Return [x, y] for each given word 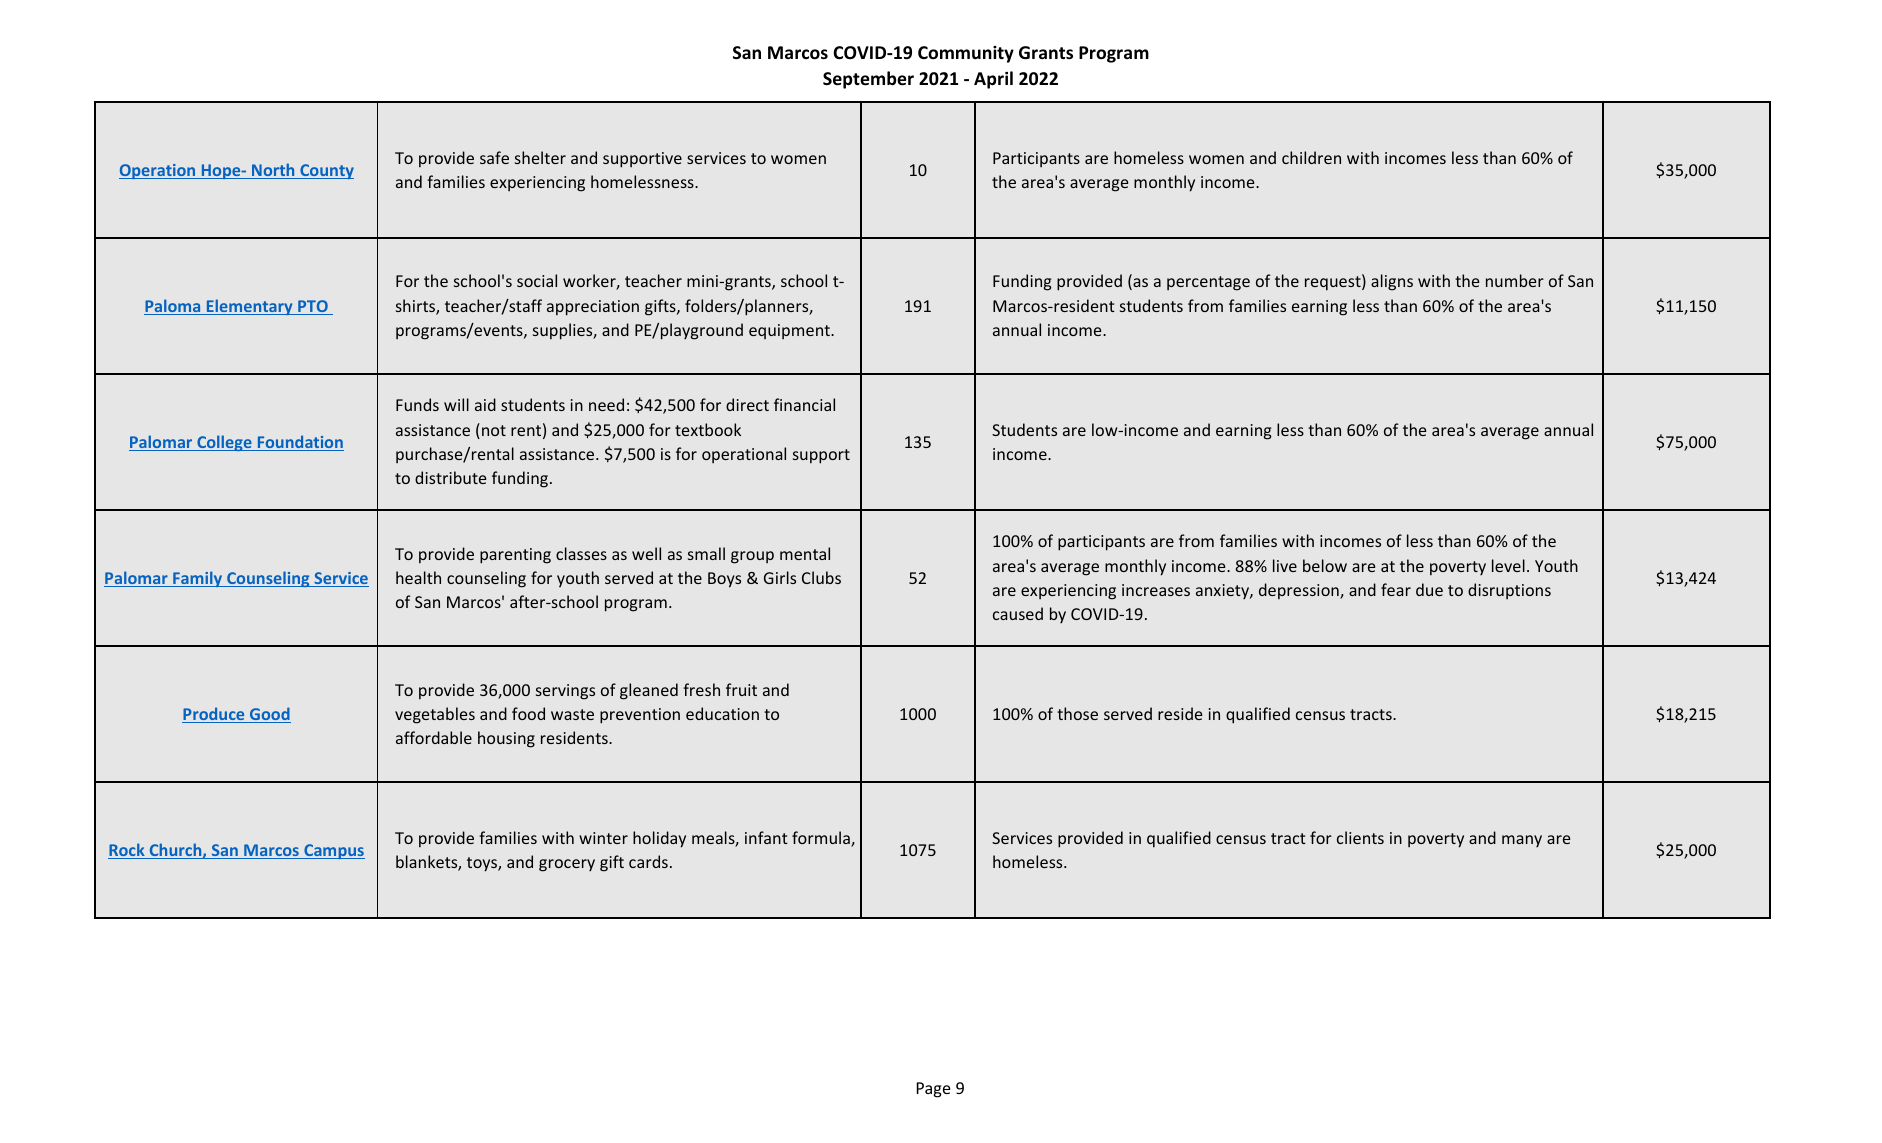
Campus [333, 851]
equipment [790, 331]
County [326, 171]
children [1311, 157]
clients [1360, 837]
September [868, 80]
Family [198, 579]
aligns [1392, 282]
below [1325, 565]
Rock [127, 851]
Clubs [821, 577]
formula [822, 839]
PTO [313, 307]
